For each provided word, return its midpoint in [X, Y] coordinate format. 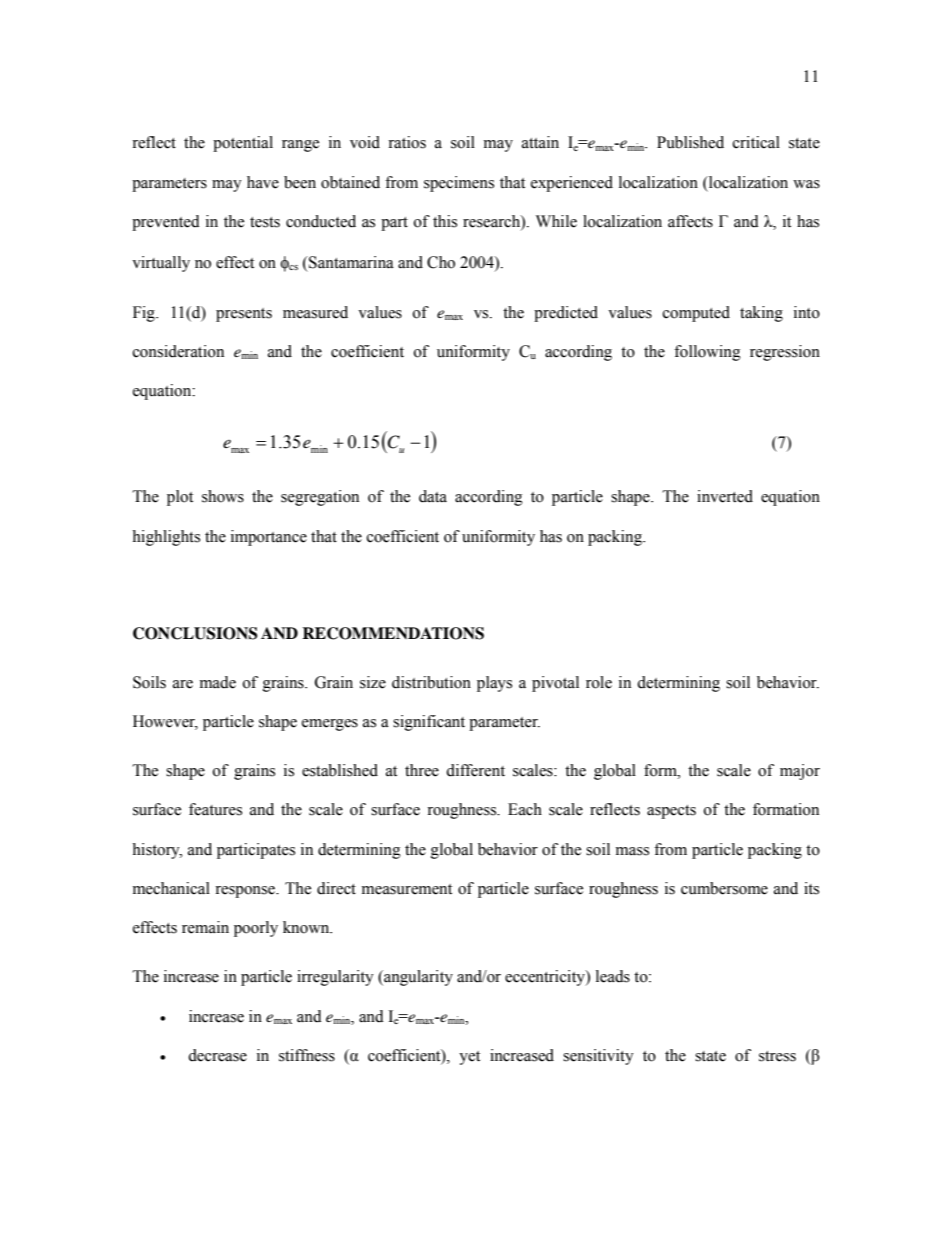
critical [756, 142]
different [475, 770]
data [433, 496]
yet [469, 1058]
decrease [217, 1055]
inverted [725, 496]
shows [223, 496]
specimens [459, 184]
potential [243, 144]
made [218, 682]
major [800, 772]
